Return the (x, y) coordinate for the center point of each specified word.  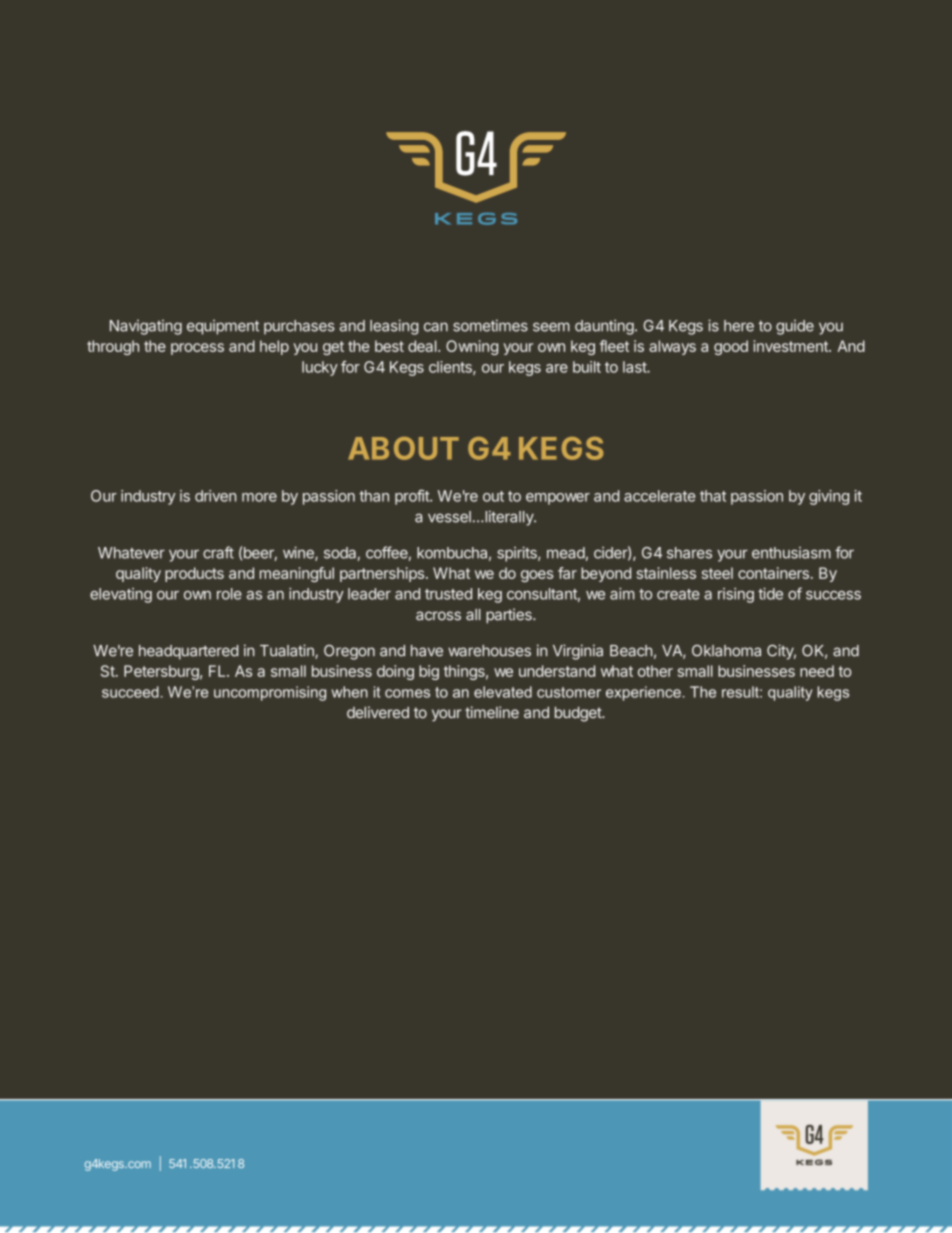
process (197, 349)
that (713, 496)
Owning (472, 347)
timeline (492, 712)
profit (413, 497)
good (731, 347)
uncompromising (270, 693)
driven (215, 496)
